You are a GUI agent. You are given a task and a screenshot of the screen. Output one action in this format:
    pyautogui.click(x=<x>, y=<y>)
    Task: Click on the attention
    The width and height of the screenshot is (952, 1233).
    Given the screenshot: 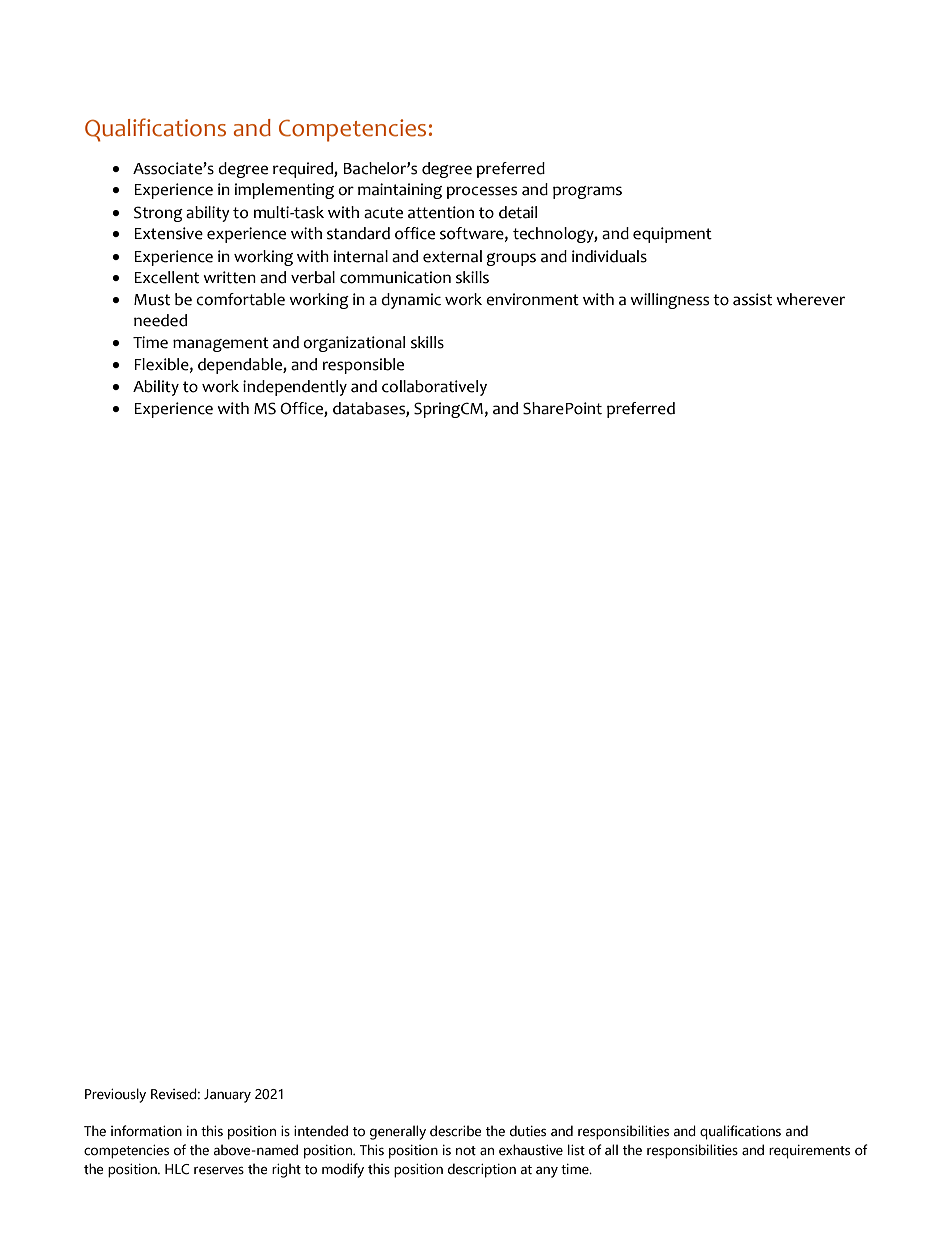 What is the action you would take?
    pyautogui.click(x=441, y=212)
